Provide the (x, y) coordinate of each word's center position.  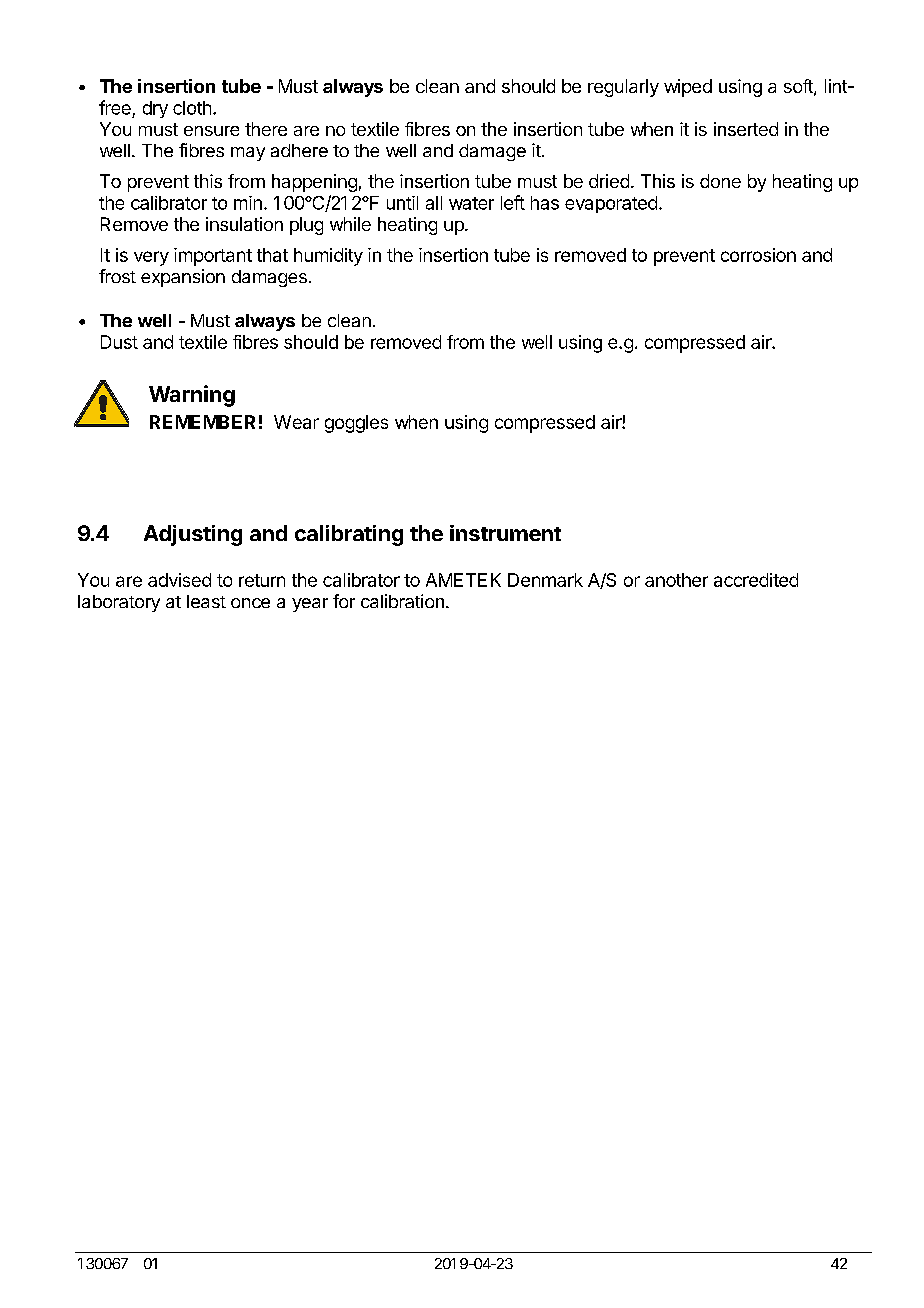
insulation (244, 224)
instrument (505, 533)
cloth (192, 108)
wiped (688, 88)
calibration (402, 601)
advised (179, 580)
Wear (296, 422)
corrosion (758, 255)
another (676, 580)
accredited (756, 580)
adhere (299, 150)
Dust (119, 342)
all (434, 203)
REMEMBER (202, 422)
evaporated (611, 204)
